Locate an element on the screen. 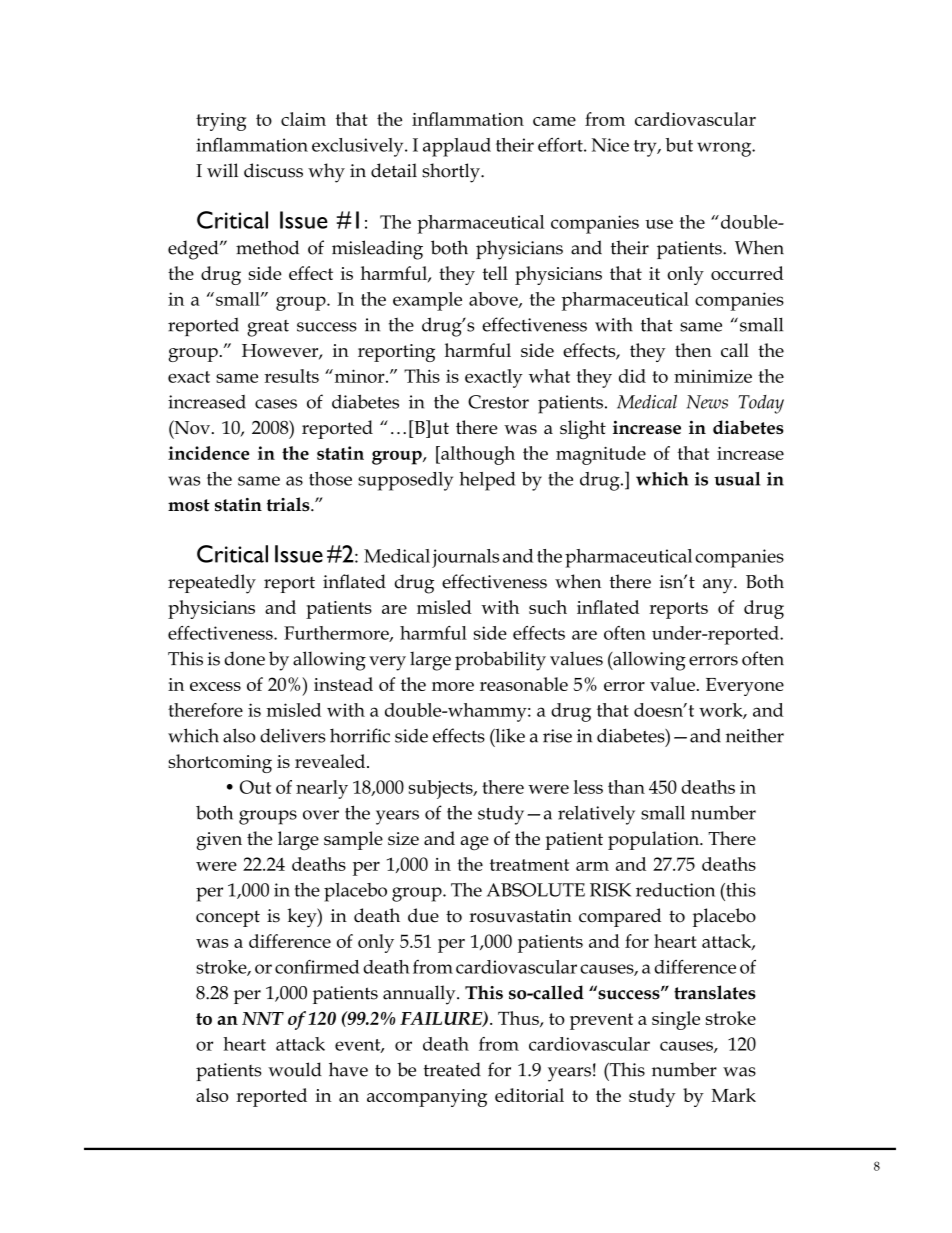 The height and width of the screenshot is (1233, 952). Mark is located at coordinates (733, 1095).
